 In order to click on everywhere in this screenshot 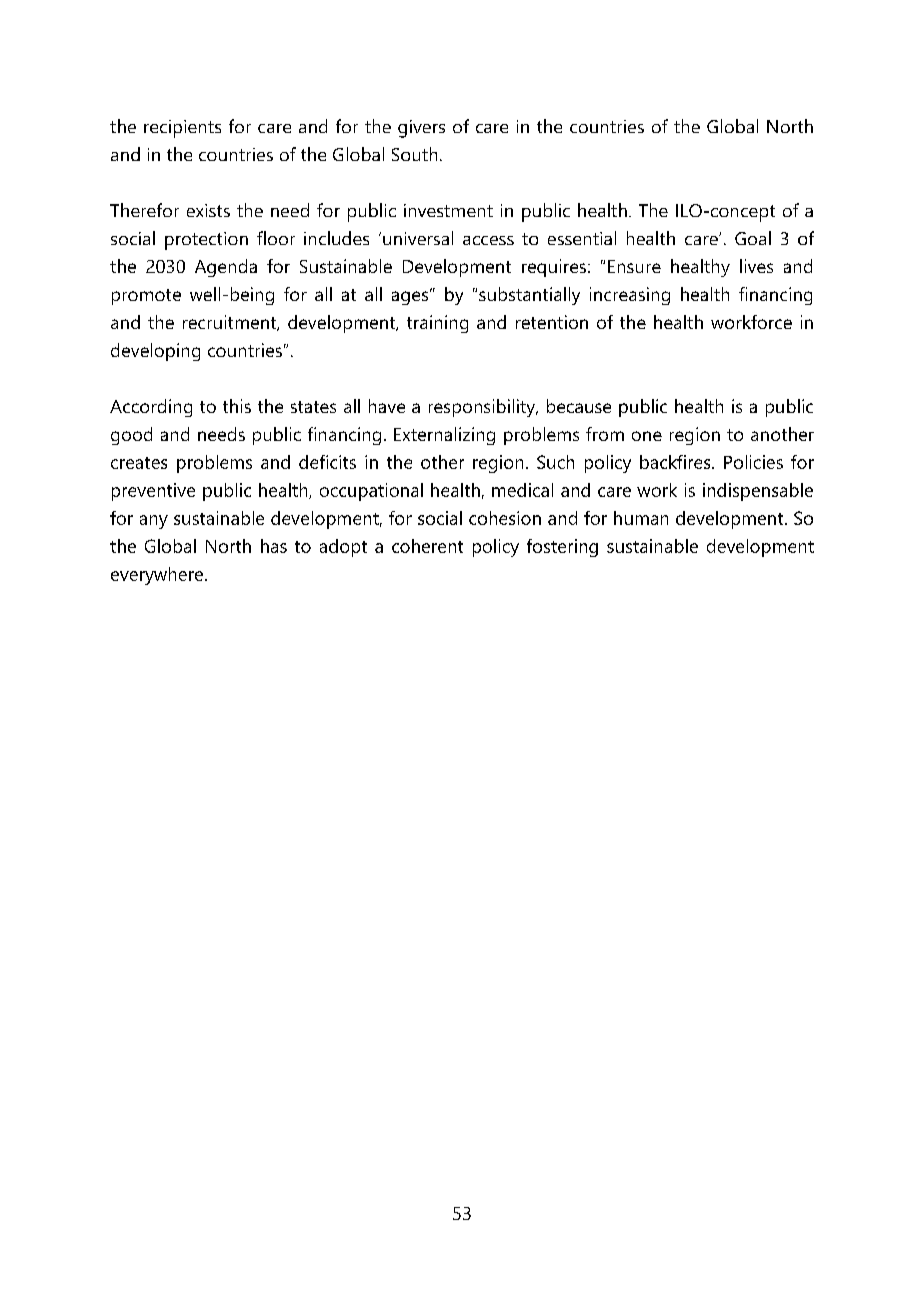, I will do `click(158, 576)`.
